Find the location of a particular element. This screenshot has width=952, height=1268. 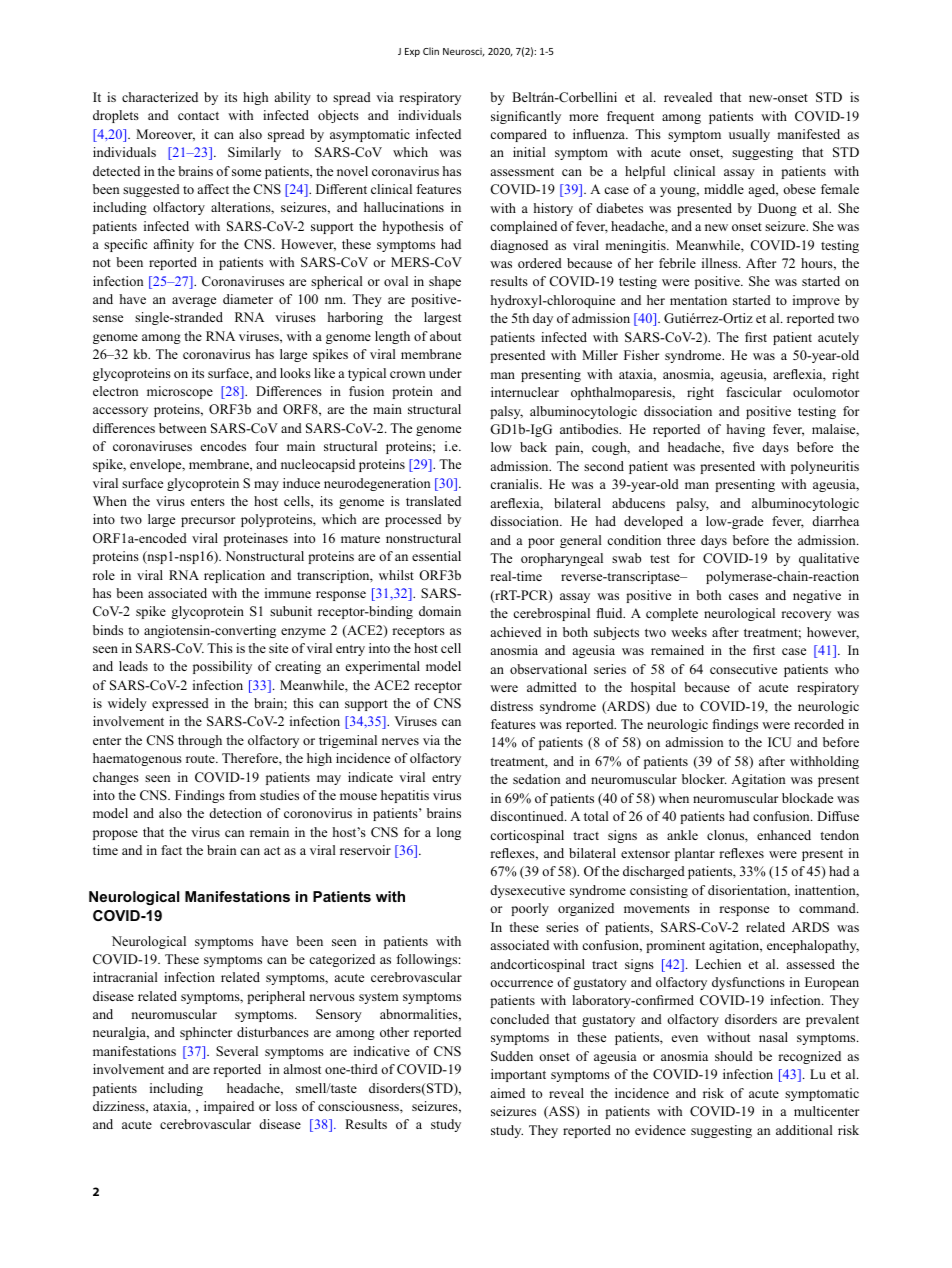

usually is located at coordinates (749, 135).
